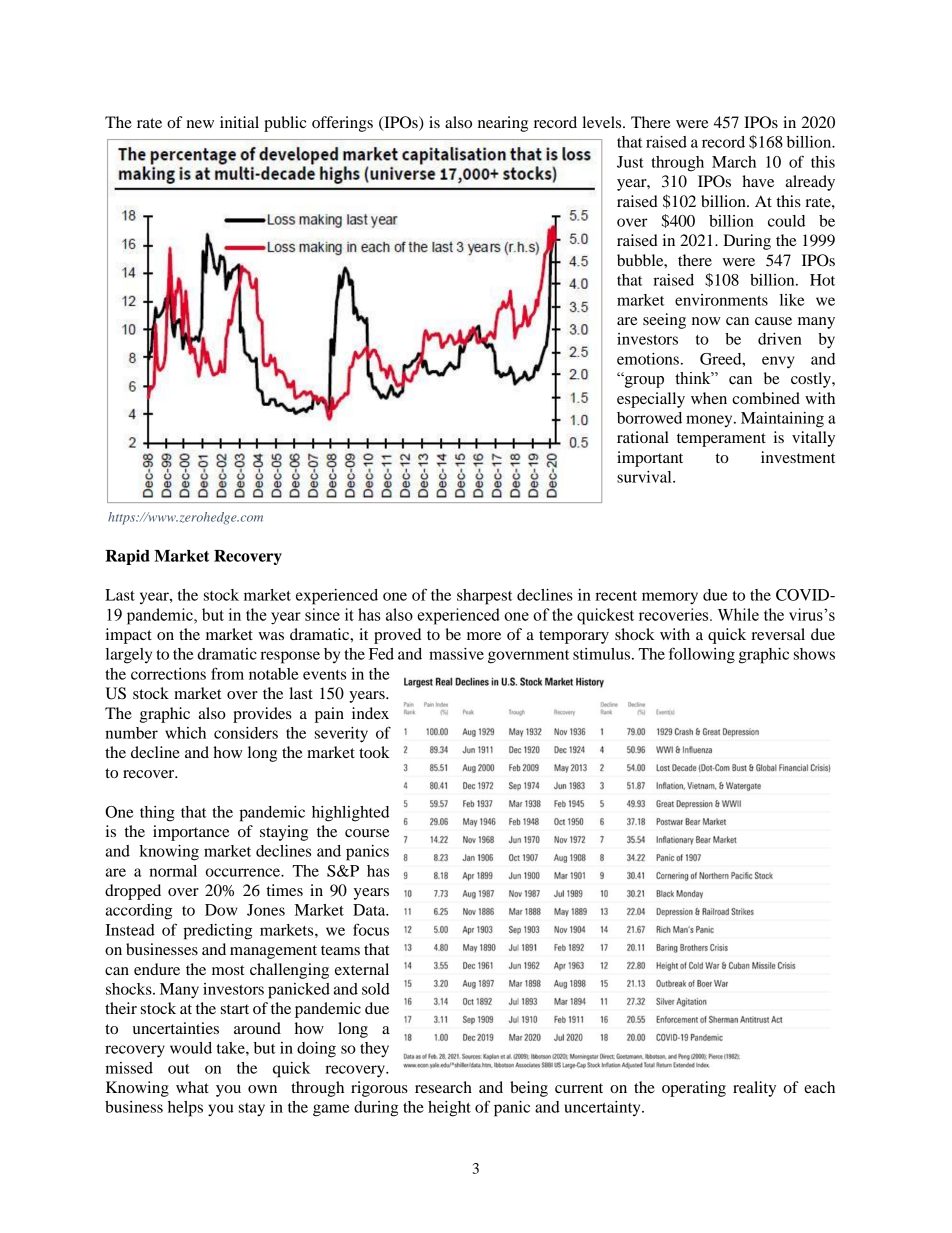 The width and height of the page is (952, 1233). What do you see at coordinates (192, 1087) in the page?
I see `what` at bounding box center [192, 1087].
